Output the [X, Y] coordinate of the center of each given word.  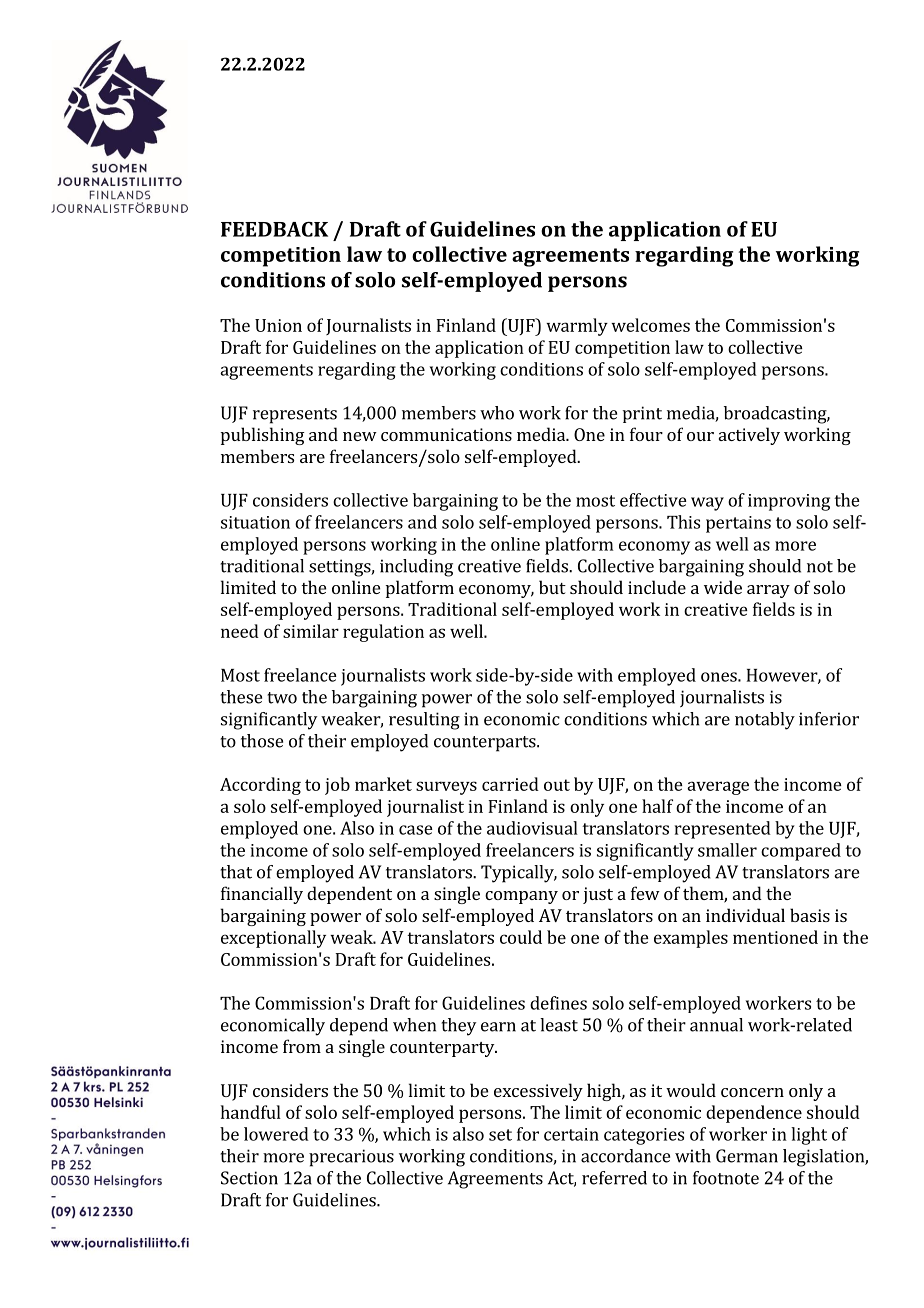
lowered [276, 1134]
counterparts [486, 744]
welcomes [650, 325]
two [282, 698]
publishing [263, 436]
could [521, 937]
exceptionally [273, 939]
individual [745, 915]
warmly [577, 327]
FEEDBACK [274, 229]
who [497, 413]
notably [765, 721]
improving [789, 502]
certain [571, 1134]
